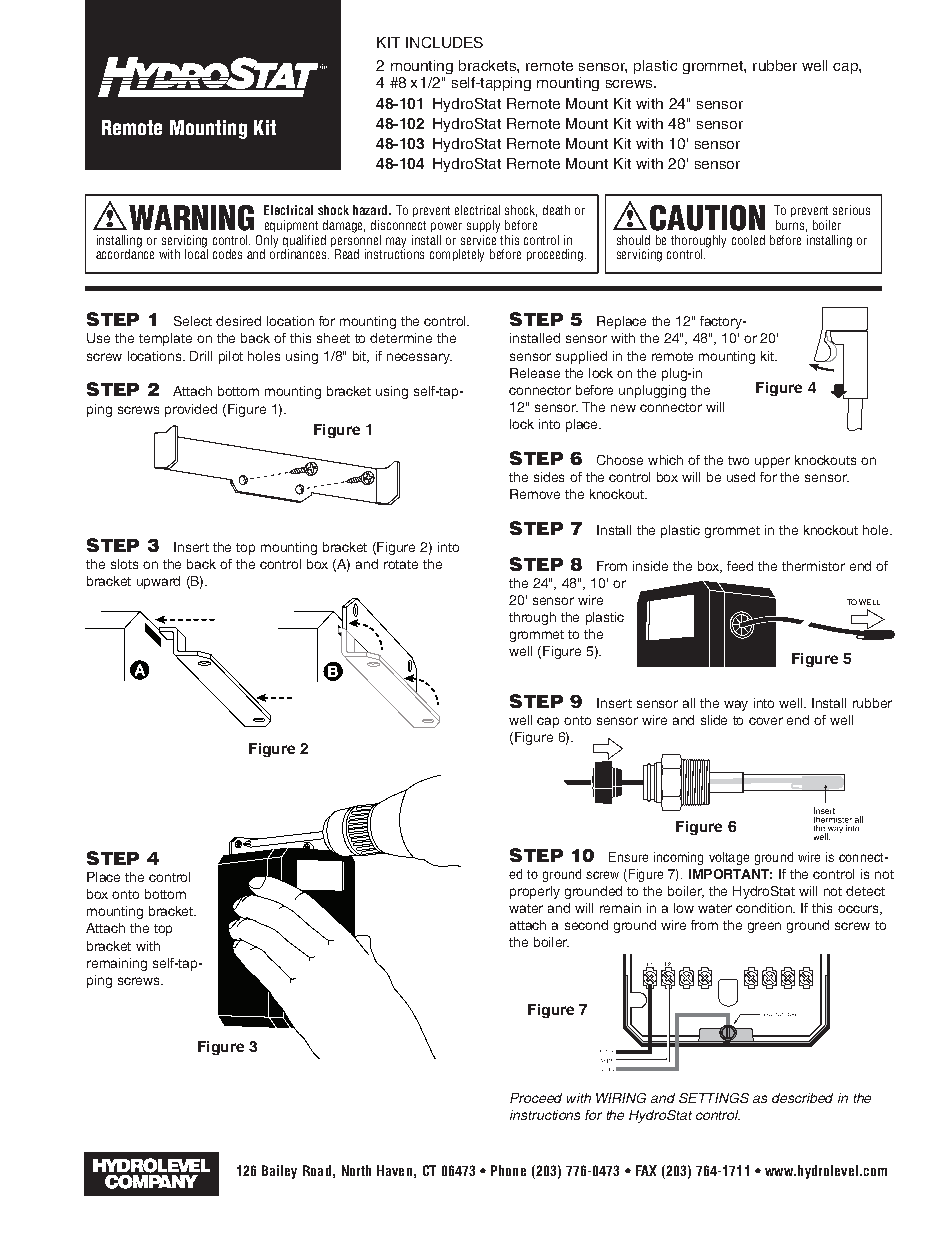 The image size is (952, 1235). Describe the element at coordinates (532, 618) in the screenshot. I see `through` at that location.
